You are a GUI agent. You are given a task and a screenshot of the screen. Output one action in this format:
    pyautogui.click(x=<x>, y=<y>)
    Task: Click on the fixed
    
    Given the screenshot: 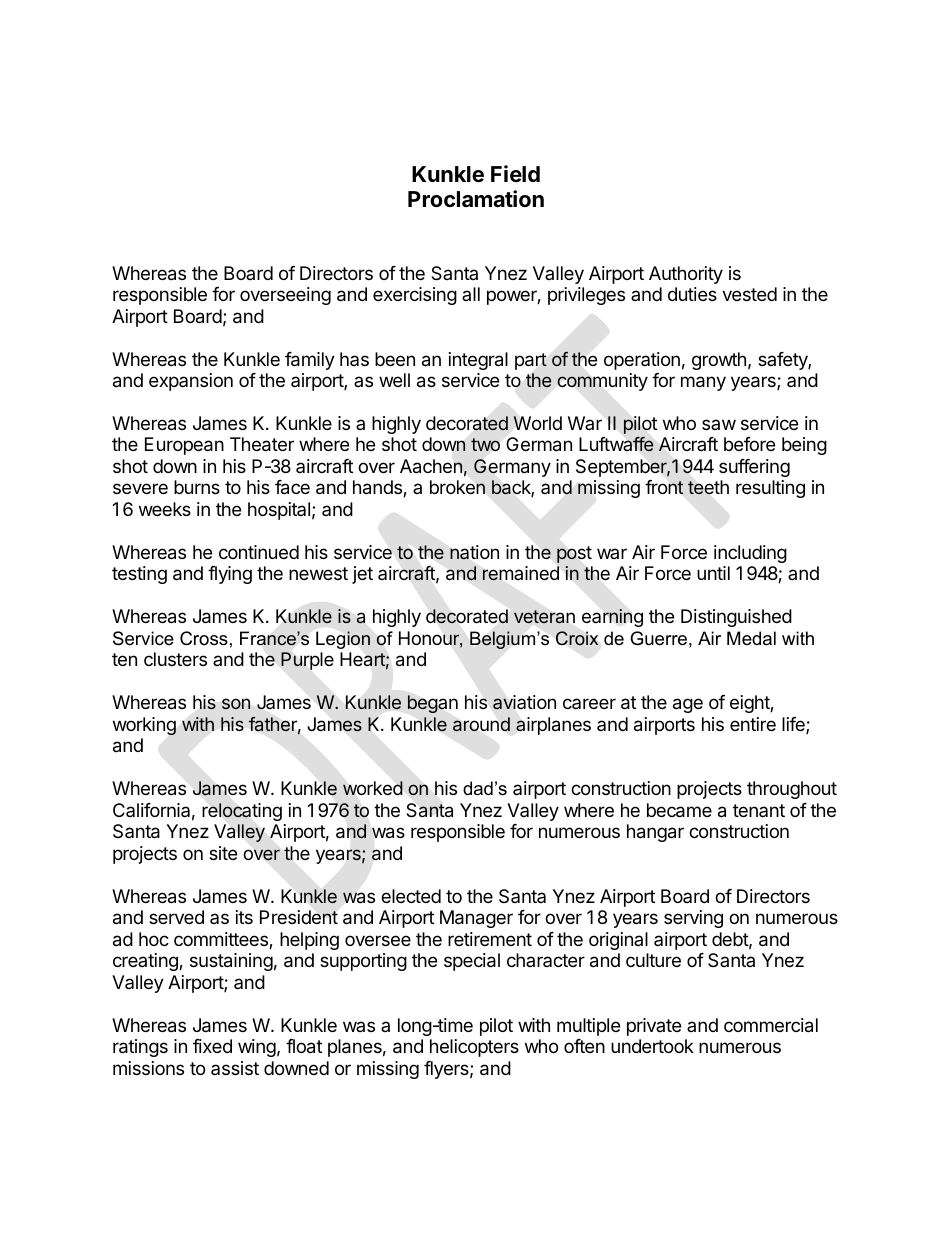 What is the action you would take?
    pyautogui.click(x=212, y=1046)
